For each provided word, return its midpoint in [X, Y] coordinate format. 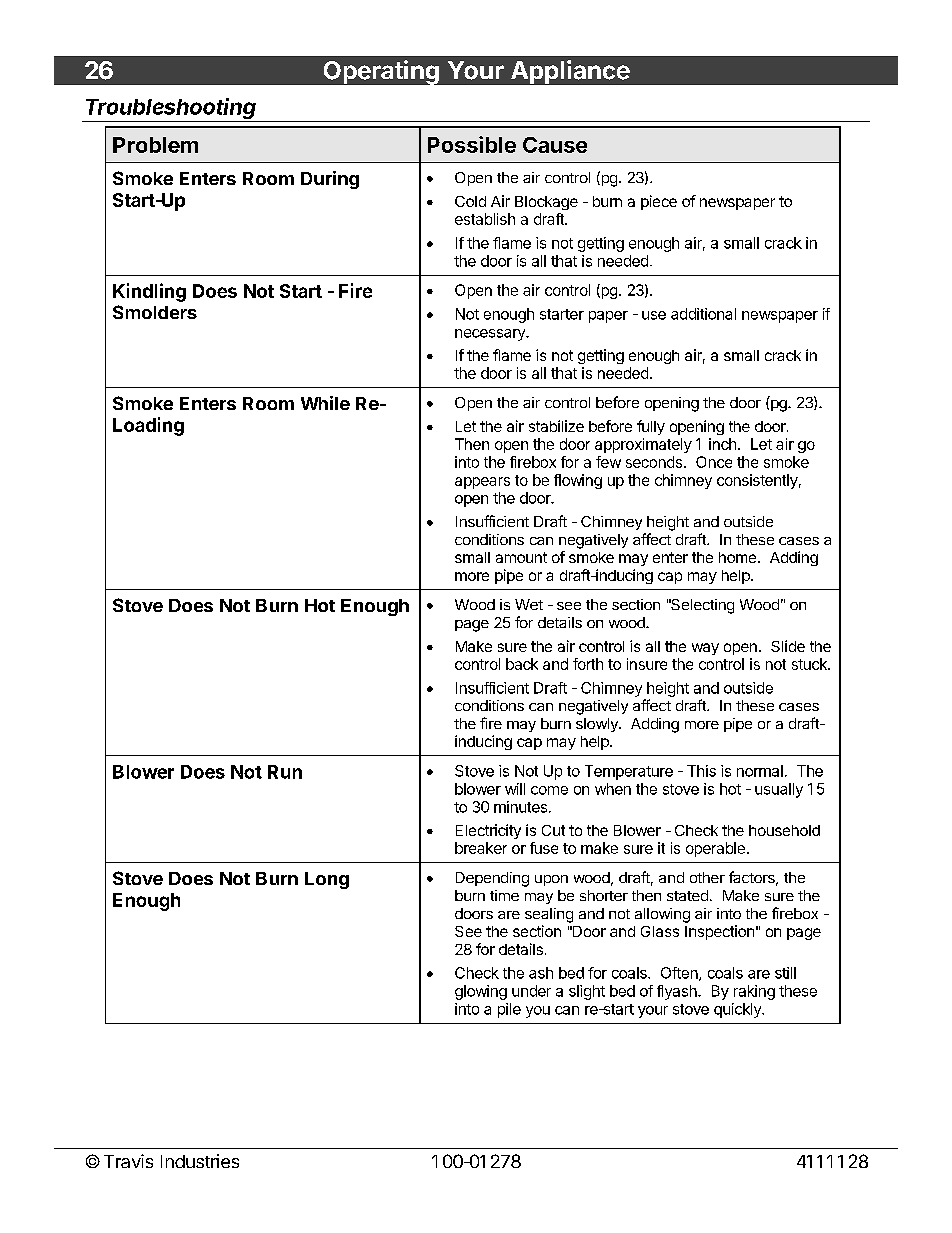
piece [659, 202]
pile [509, 1010]
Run [285, 772]
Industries [200, 1161]
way [705, 649]
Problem [155, 145]
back [522, 664]
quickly [738, 1010]
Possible [472, 144]
